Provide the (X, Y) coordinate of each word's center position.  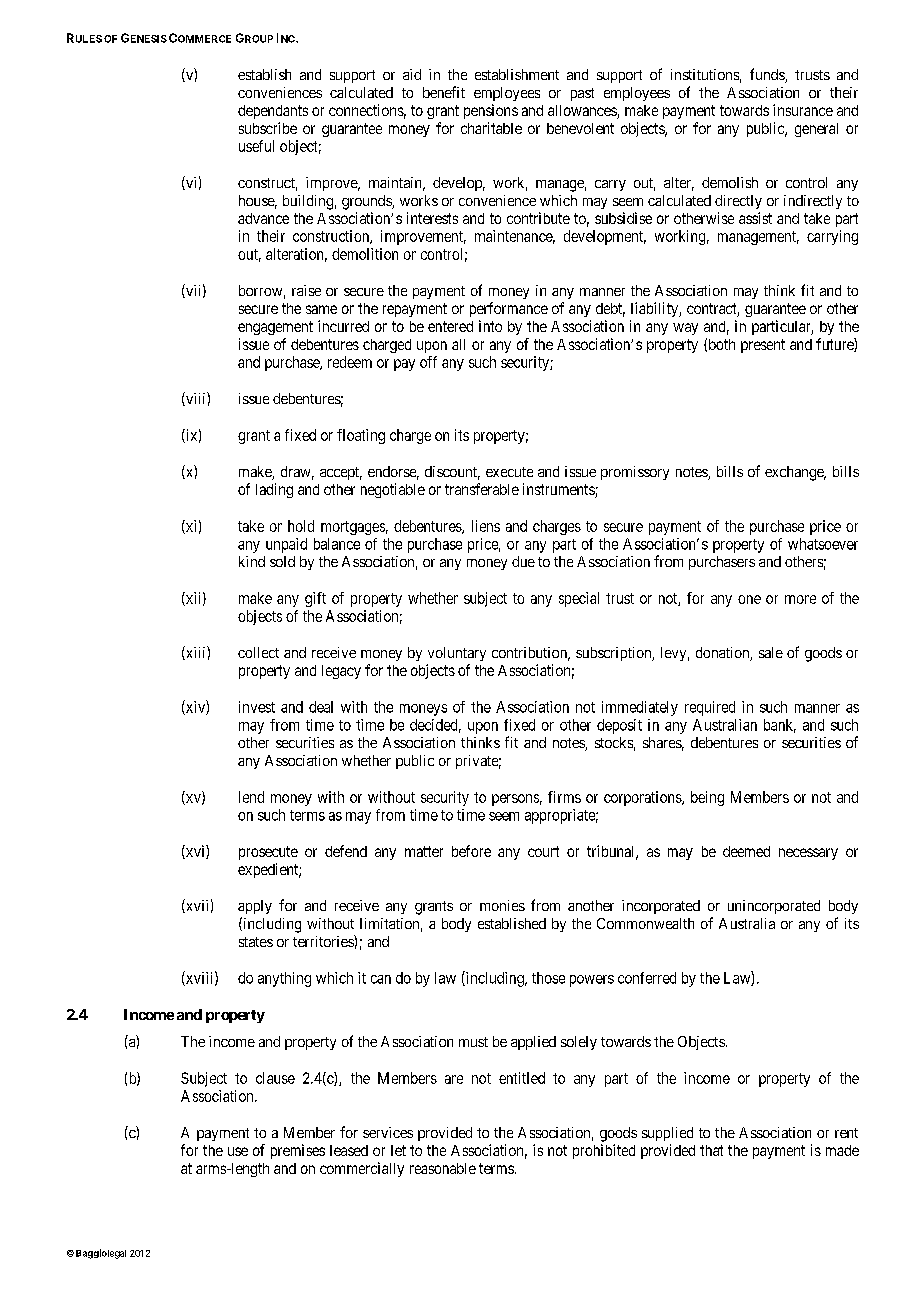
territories (324, 941)
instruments (559, 490)
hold (301, 526)
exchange (795, 473)
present (763, 346)
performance (509, 309)
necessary (808, 854)
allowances (583, 112)
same (321, 309)
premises (298, 1151)
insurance (803, 110)
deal (321, 707)
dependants (273, 112)
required (710, 708)
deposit (619, 726)
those (548, 978)
